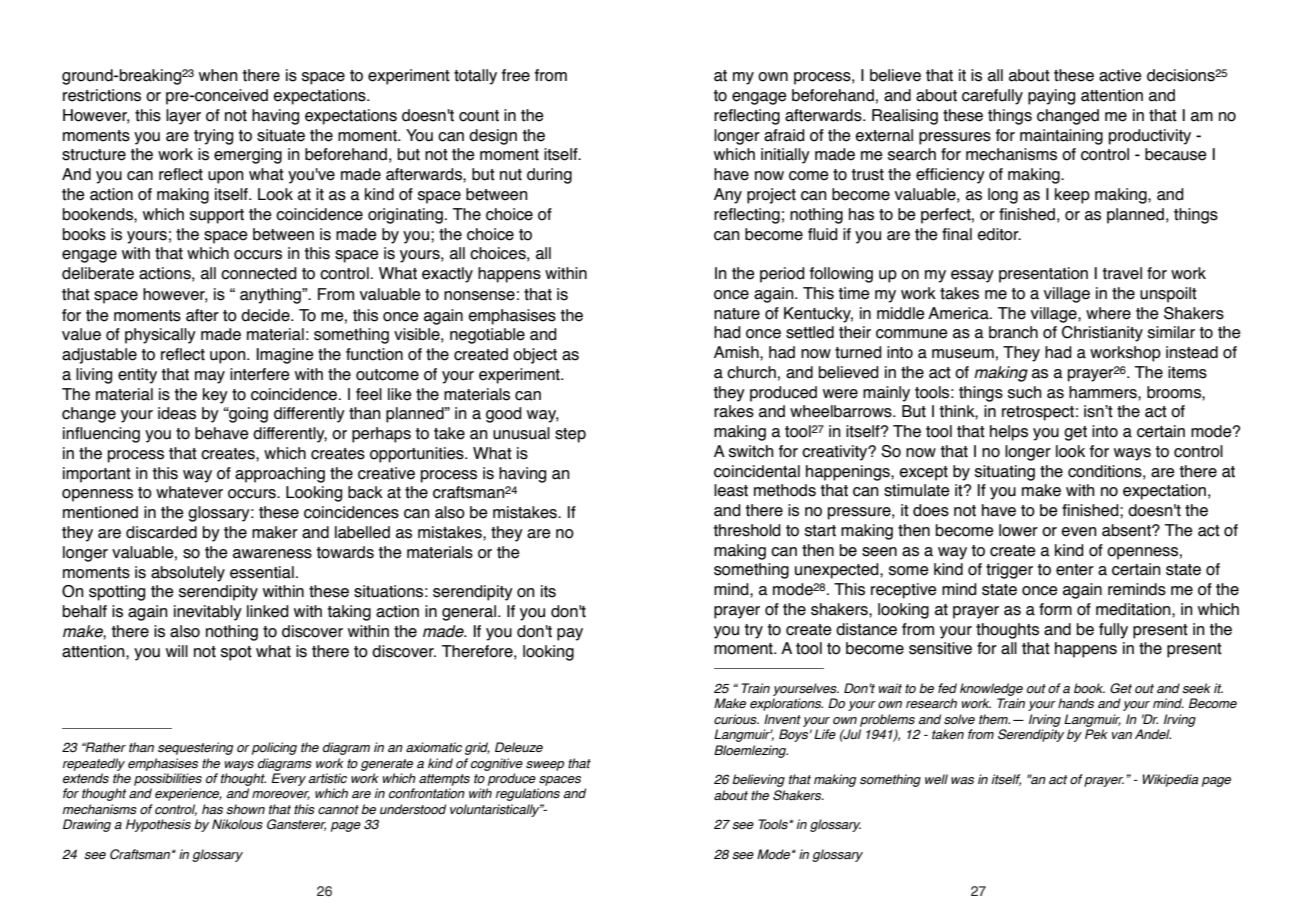 The height and width of the image is (924, 1303). I want to click on shown, so click(245, 809).
